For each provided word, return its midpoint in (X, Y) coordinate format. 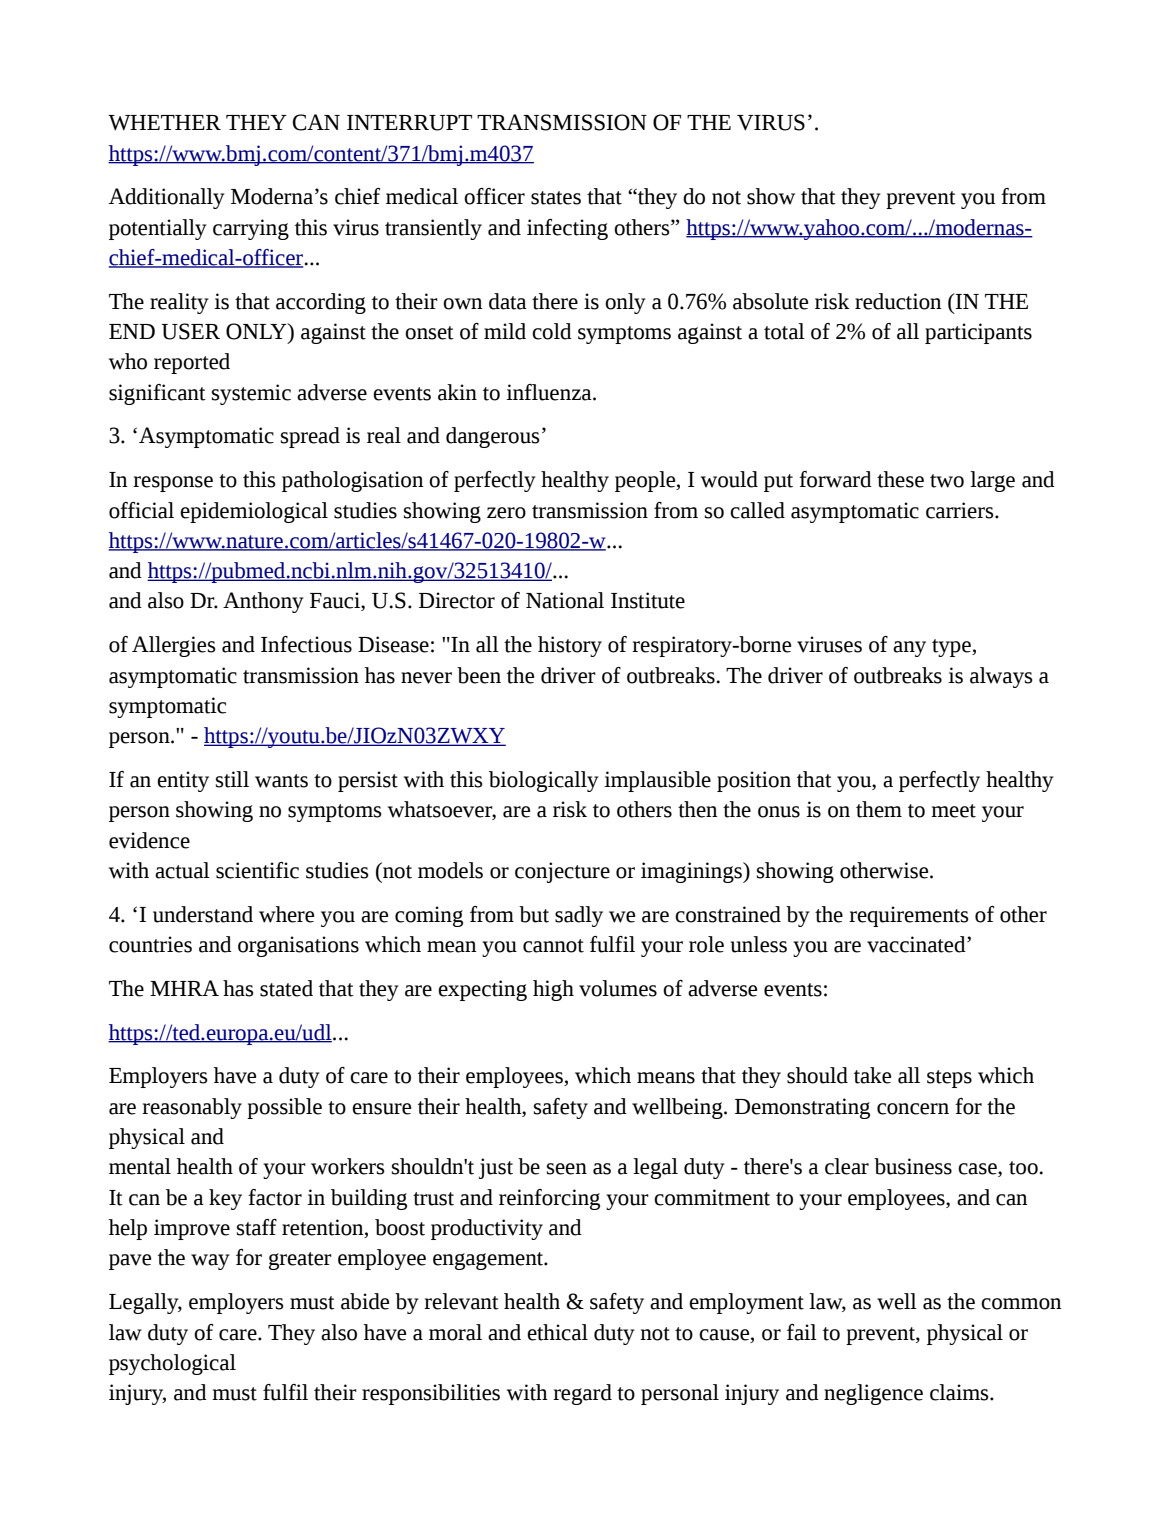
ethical (557, 1332)
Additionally (166, 198)
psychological (172, 1364)
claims (960, 1392)
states (556, 198)
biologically (543, 781)
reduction (898, 301)
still (232, 779)
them (879, 809)
